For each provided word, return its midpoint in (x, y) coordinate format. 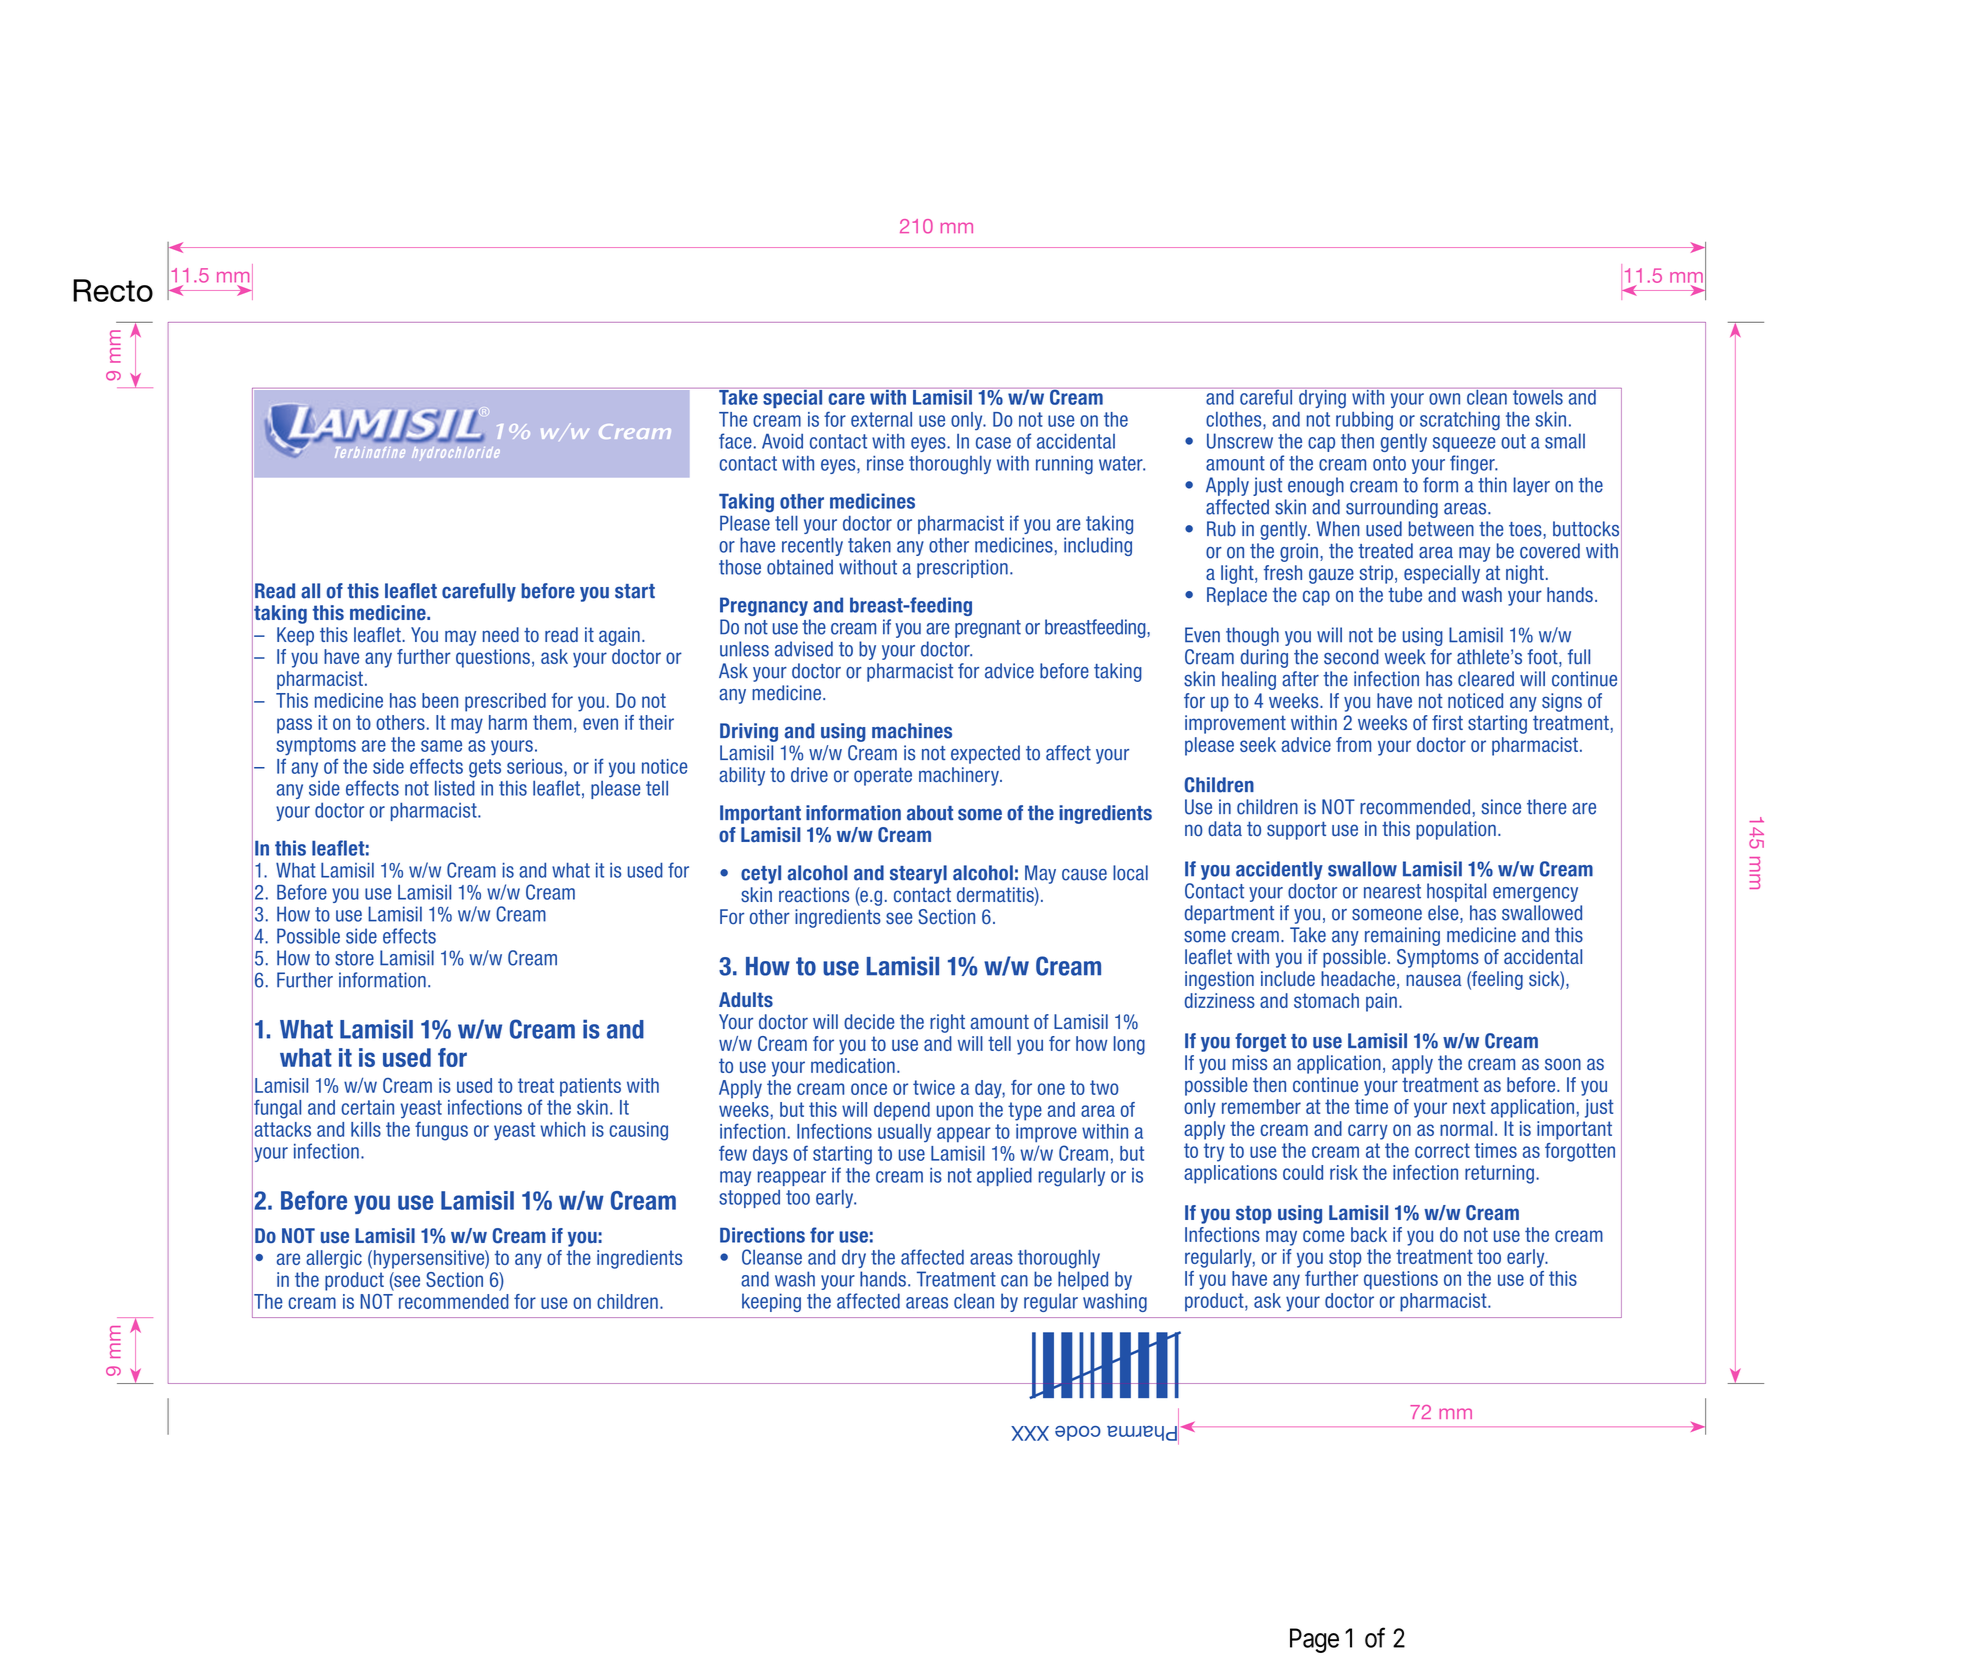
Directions (762, 1235)
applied (1004, 1176)
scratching (1460, 421)
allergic (334, 1259)
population (1456, 830)
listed (455, 788)
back (1369, 1234)
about (930, 813)
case (993, 443)
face (735, 441)
